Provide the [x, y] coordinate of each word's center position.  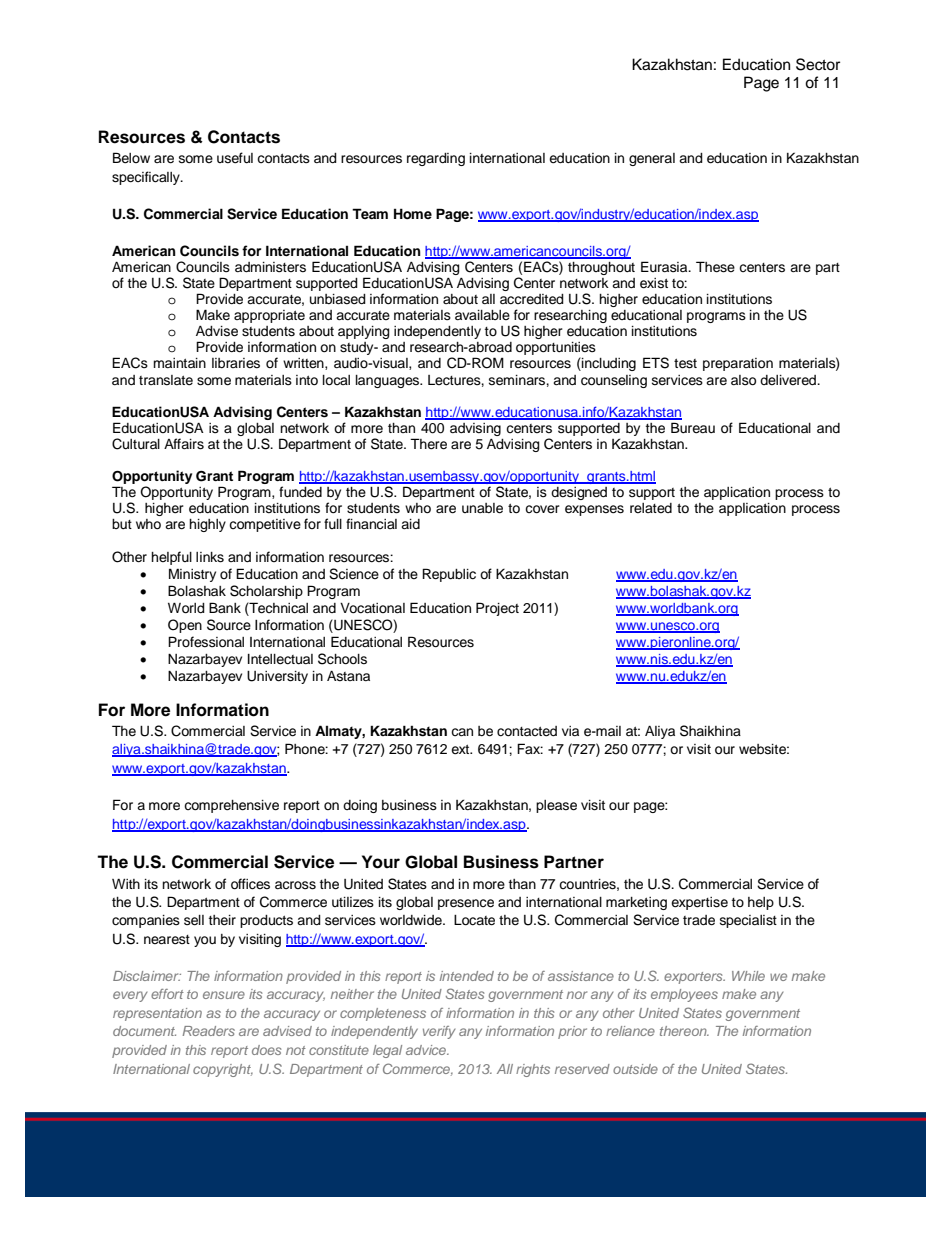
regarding [436, 159]
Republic [449, 575]
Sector [818, 64]
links [210, 557]
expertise [699, 903]
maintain [179, 363]
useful [235, 158]
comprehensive [231, 806]
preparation [738, 364]
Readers [209, 1031]
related [651, 508]
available [482, 315]
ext [461, 749]
